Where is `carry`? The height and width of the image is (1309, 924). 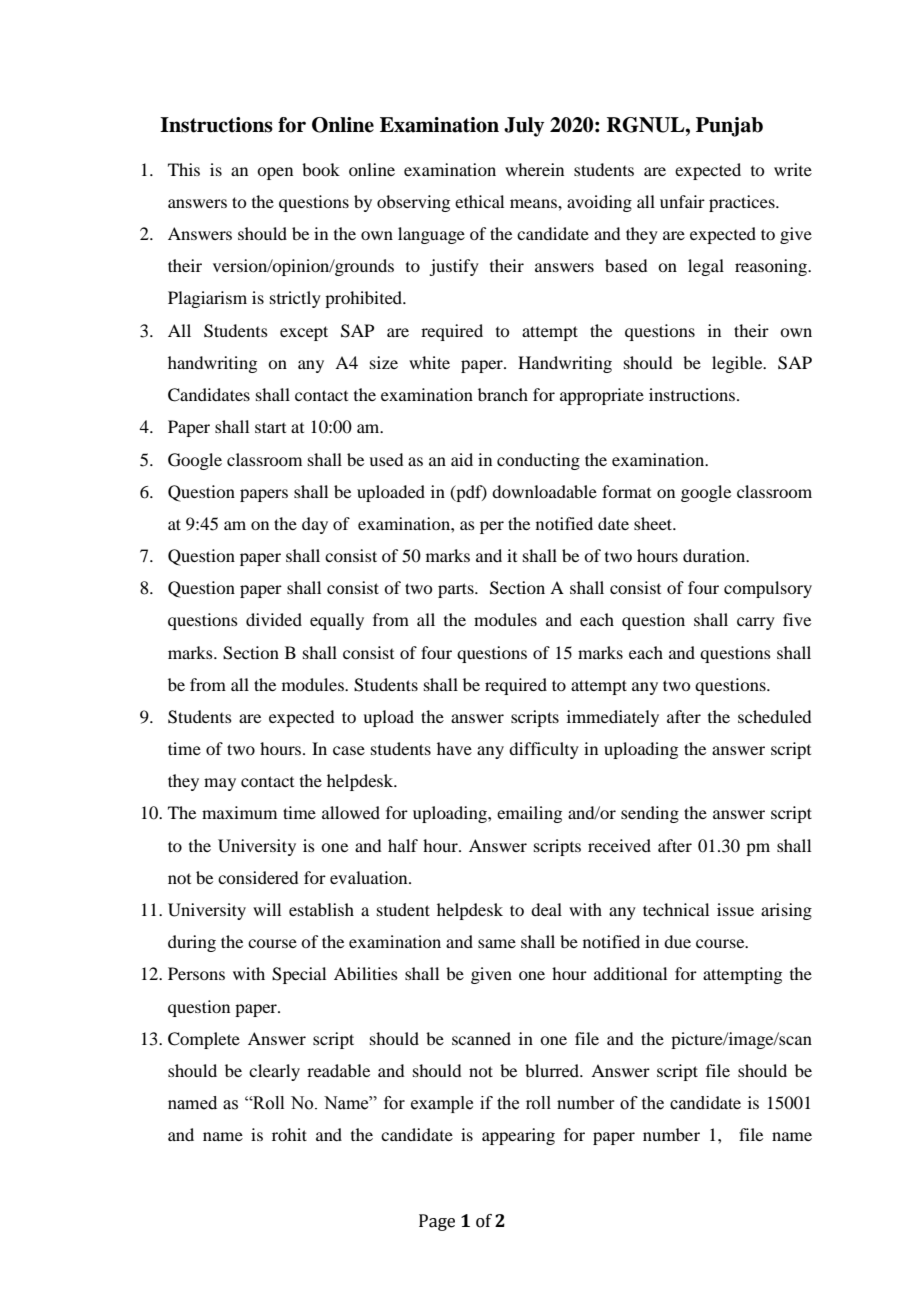 carry is located at coordinates (756, 623).
